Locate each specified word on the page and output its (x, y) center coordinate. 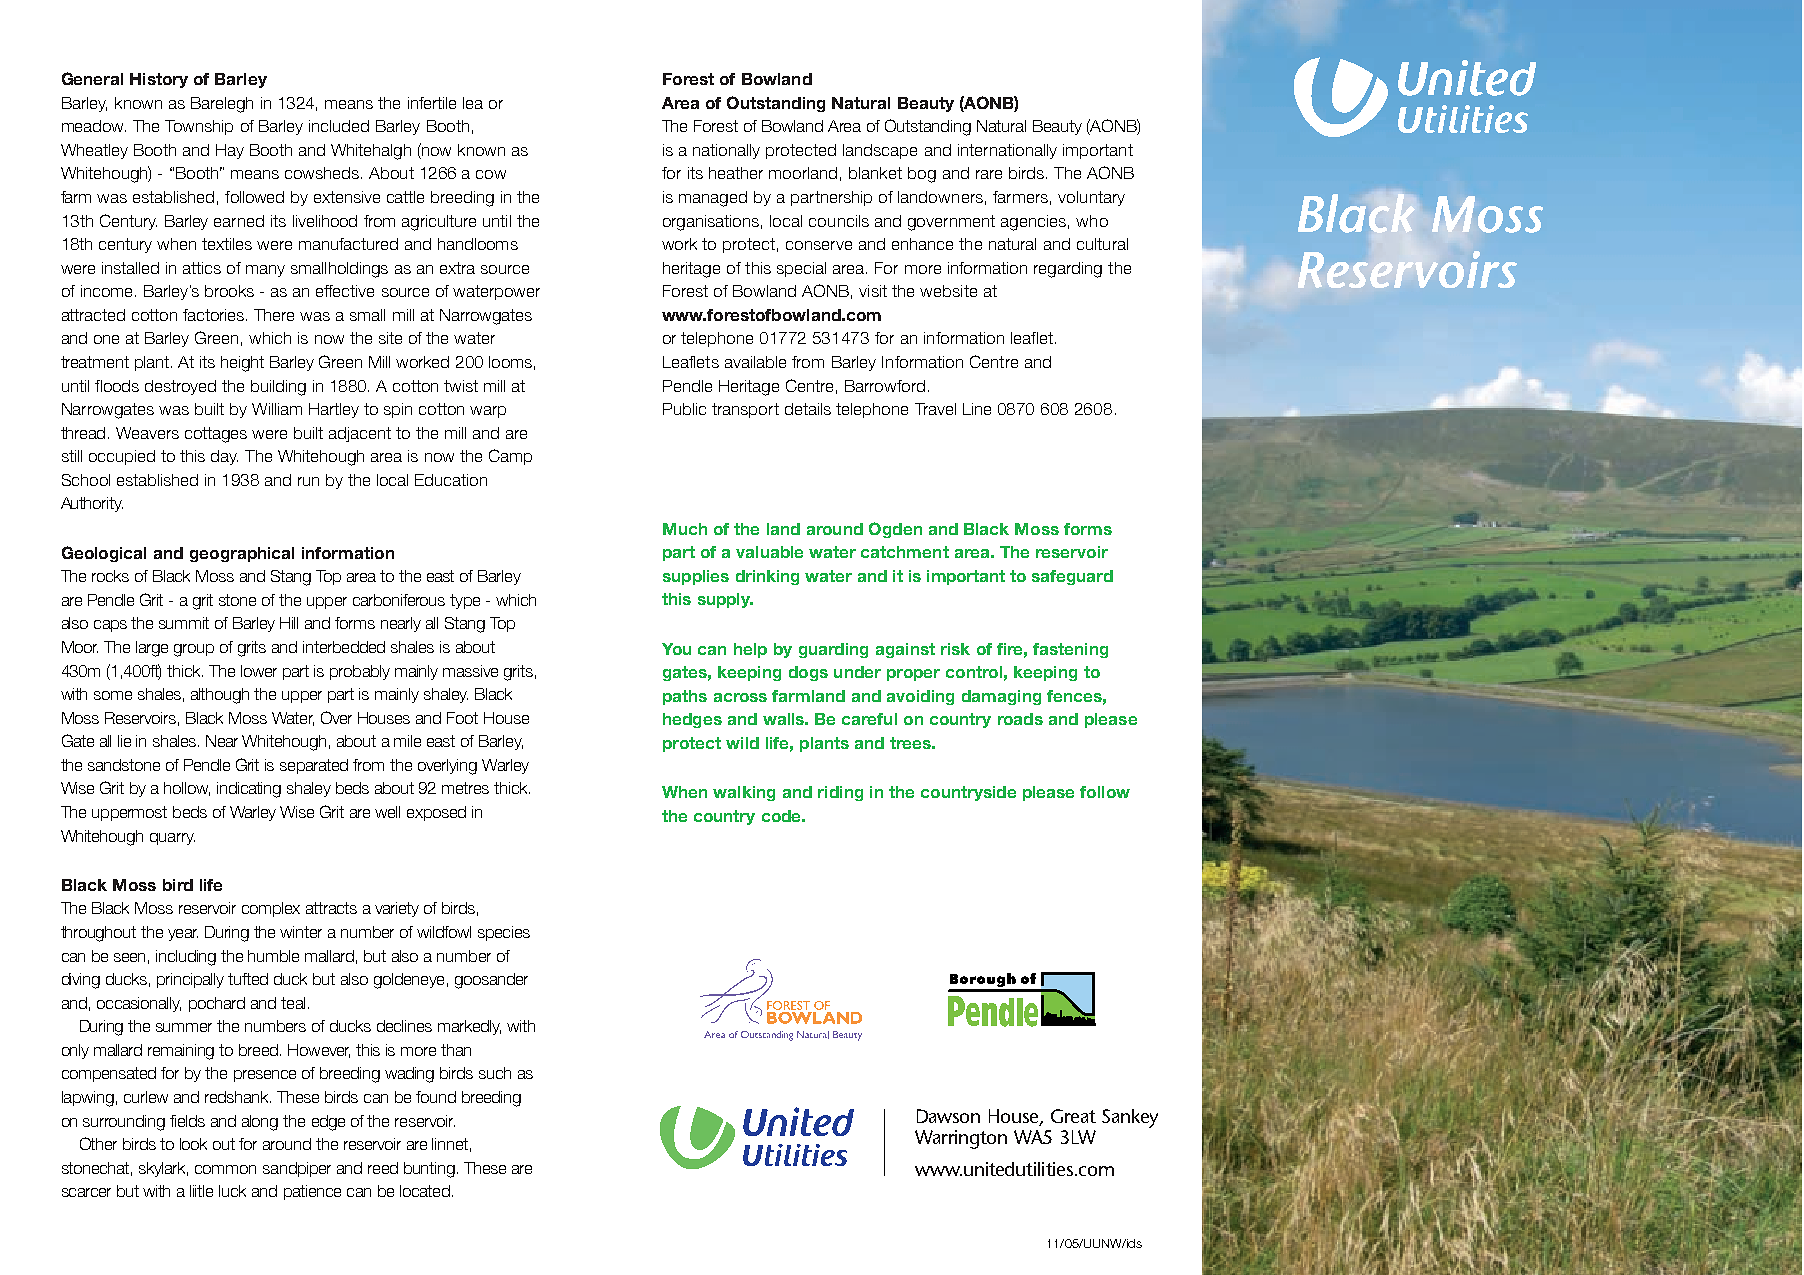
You (676, 649)
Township (199, 127)
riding (840, 793)
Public (684, 409)
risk (955, 649)
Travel (935, 409)
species (504, 933)
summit (184, 623)
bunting (429, 1170)
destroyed (180, 387)
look (193, 1144)
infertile (432, 103)
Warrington (961, 1139)
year (183, 935)
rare (989, 174)
